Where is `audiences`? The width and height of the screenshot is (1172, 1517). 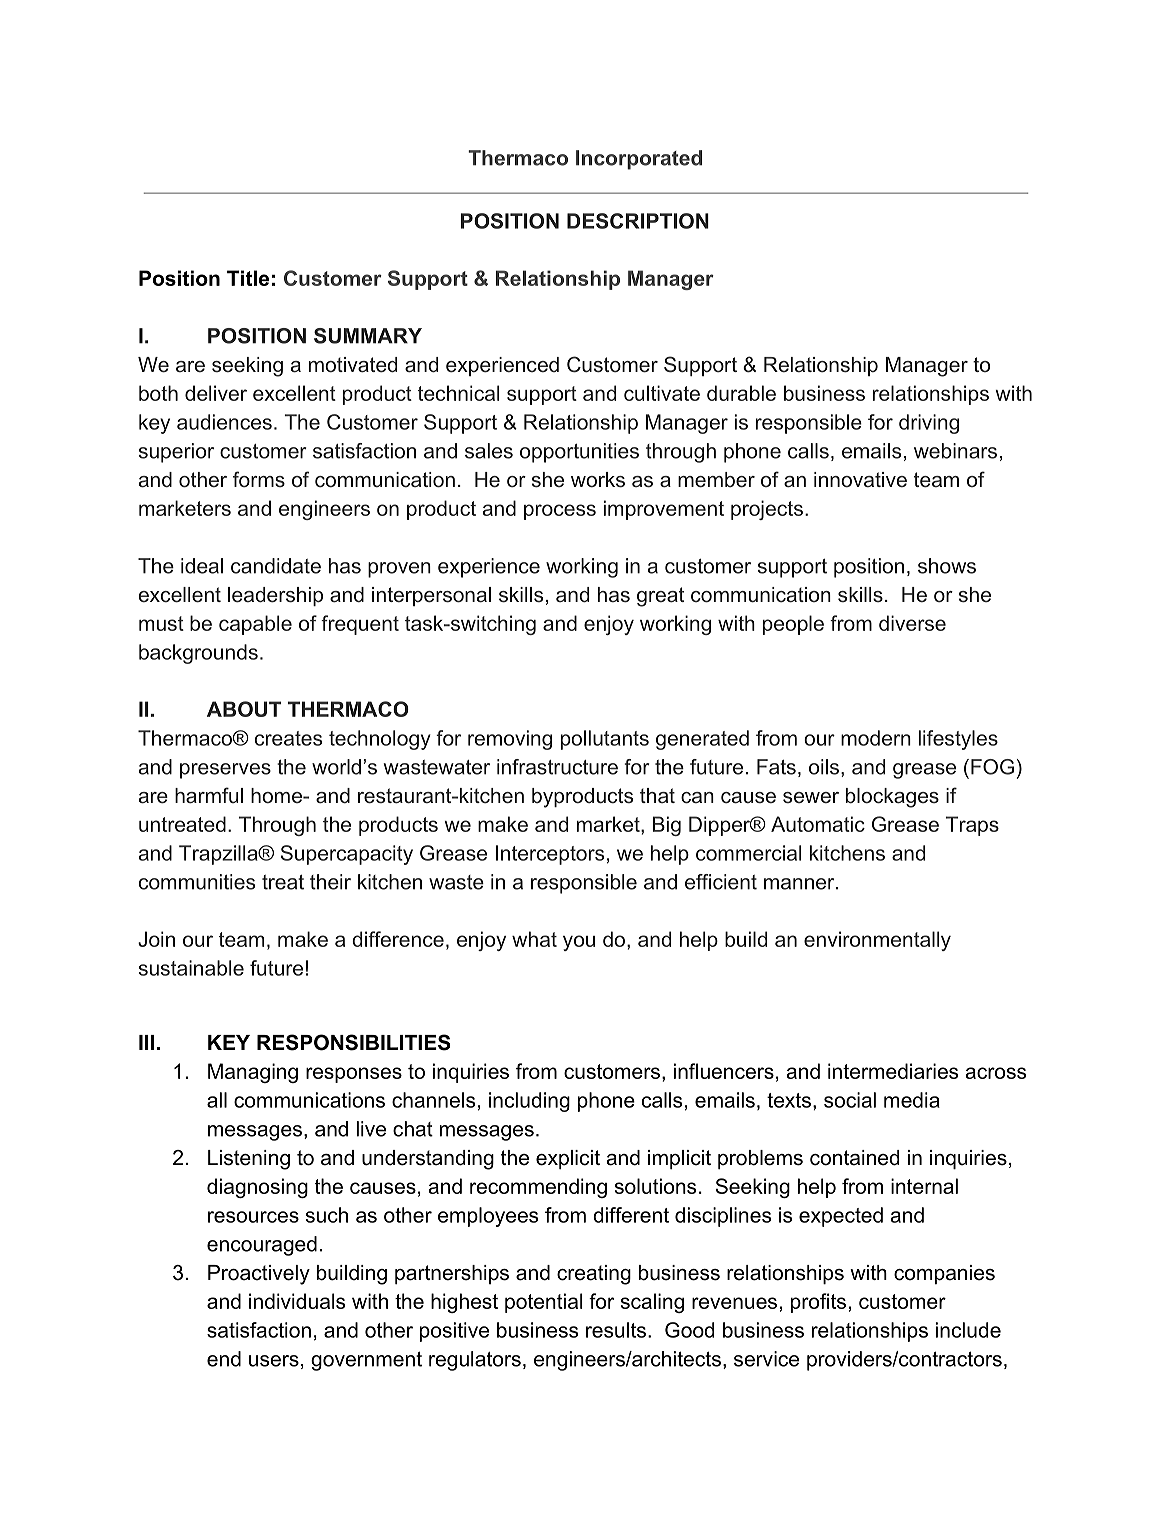
audiences is located at coordinates (224, 422).
